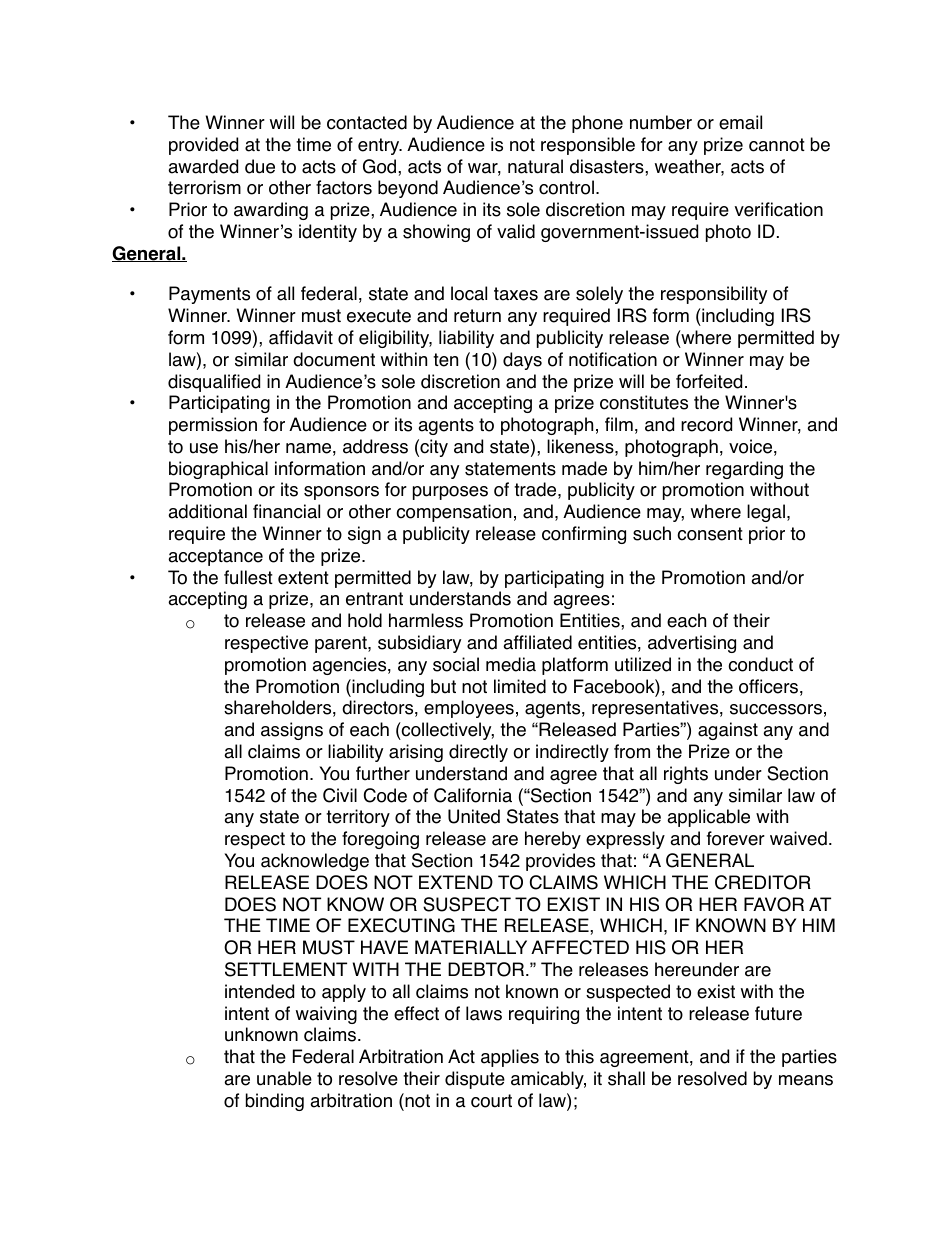 This screenshot has width=952, height=1233. What do you see at coordinates (260, 166) in the screenshot?
I see `due` at bounding box center [260, 166].
